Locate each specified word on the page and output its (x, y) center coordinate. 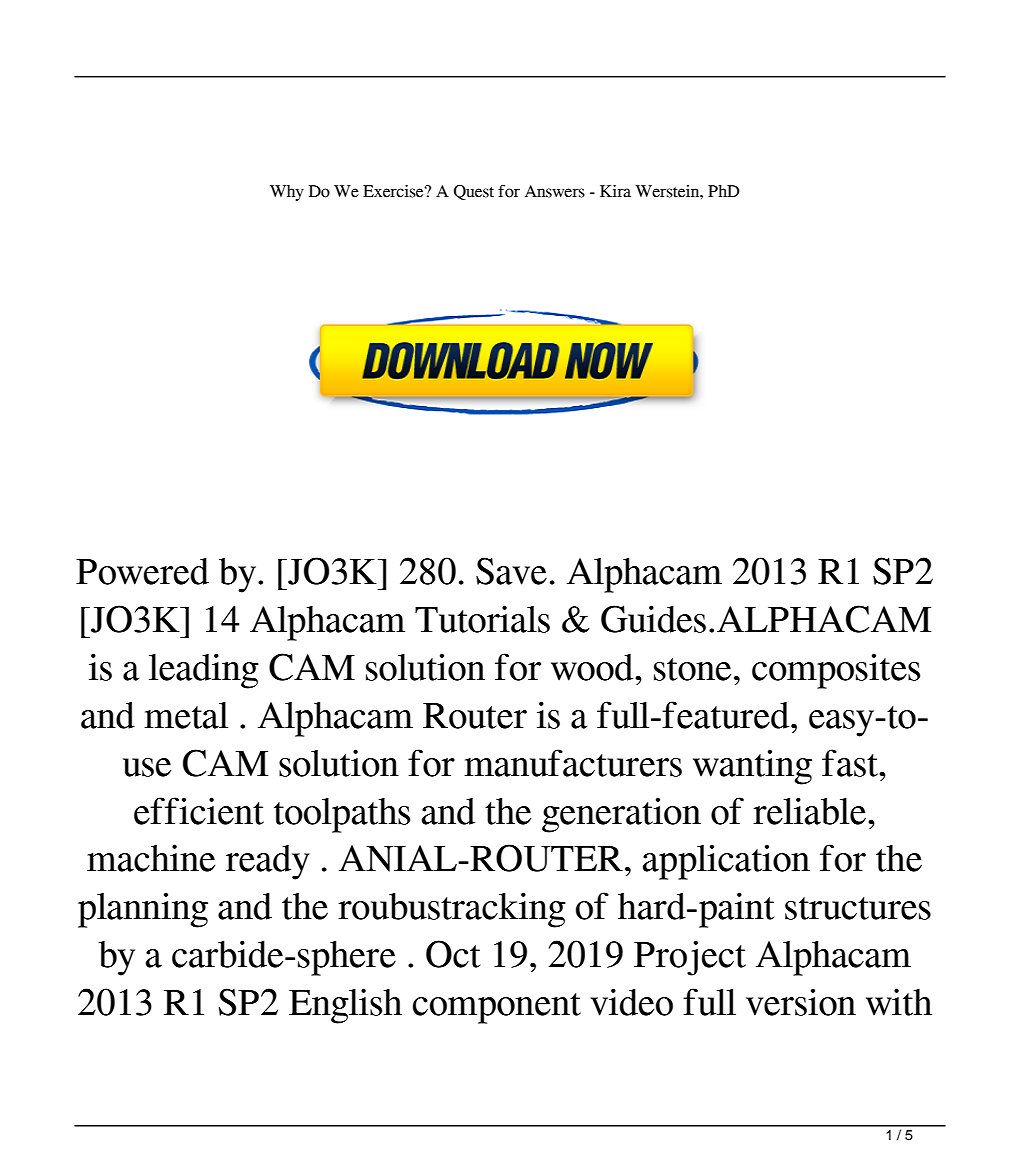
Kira (615, 191)
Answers (555, 191)
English (345, 1006)
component (497, 1008)
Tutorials (482, 619)
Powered (142, 571)
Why (287, 193)
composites (836, 671)
